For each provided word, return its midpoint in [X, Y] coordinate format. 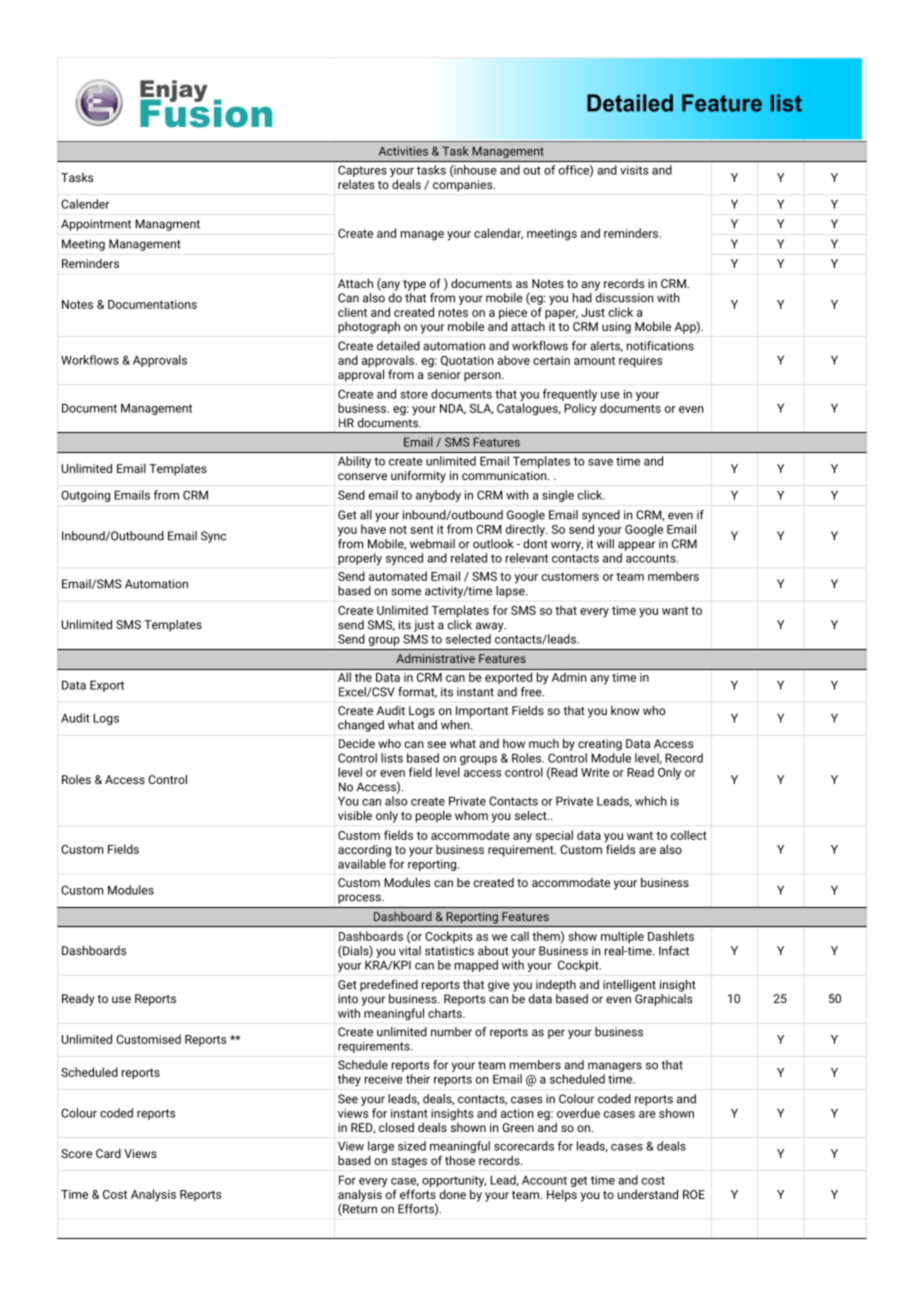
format [417, 692]
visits [634, 170]
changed [361, 726]
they [349, 1080]
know [625, 710]
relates [356, 184]
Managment [167, 225]
